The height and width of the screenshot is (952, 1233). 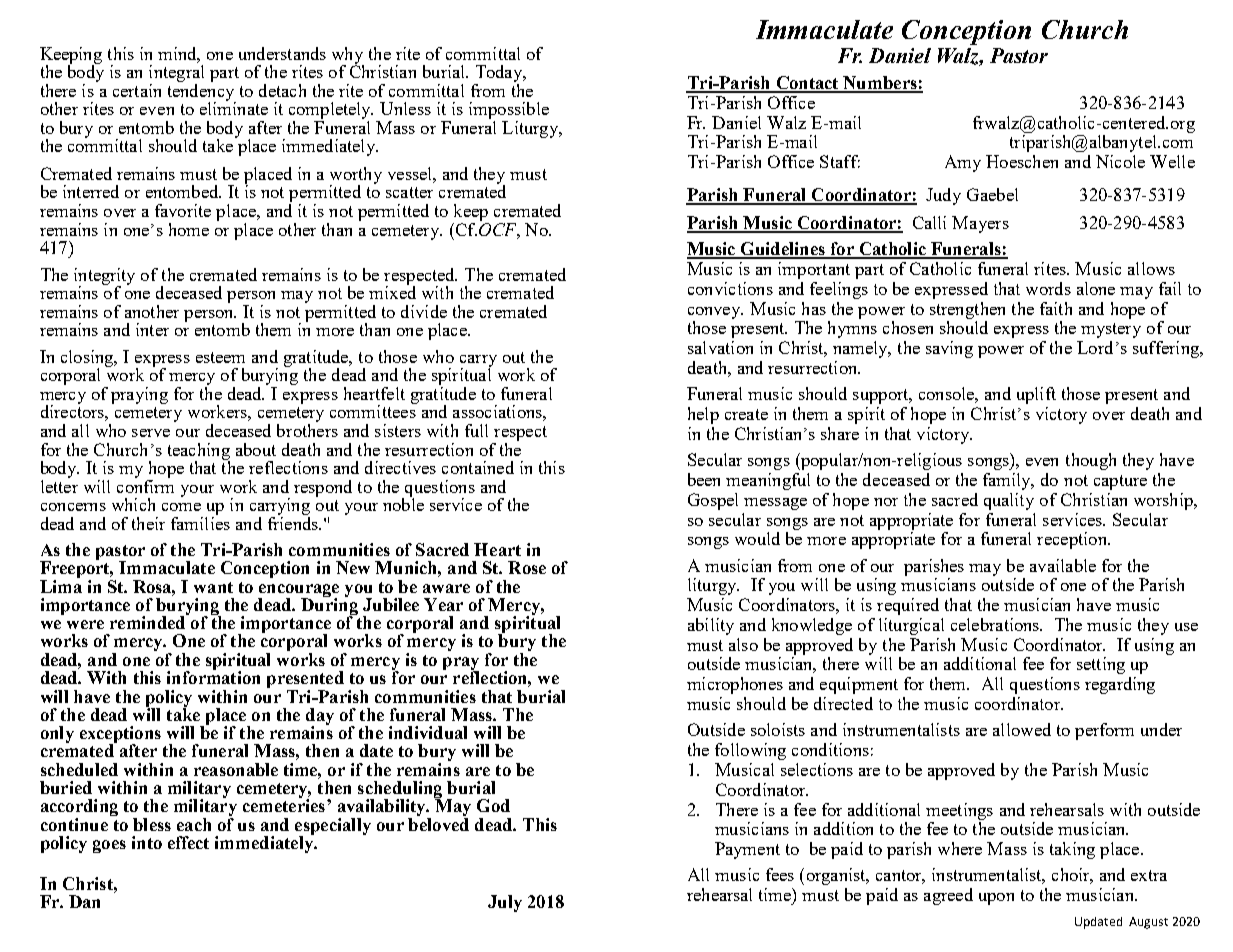 I want to click on want, so click(x=213, y=587).
